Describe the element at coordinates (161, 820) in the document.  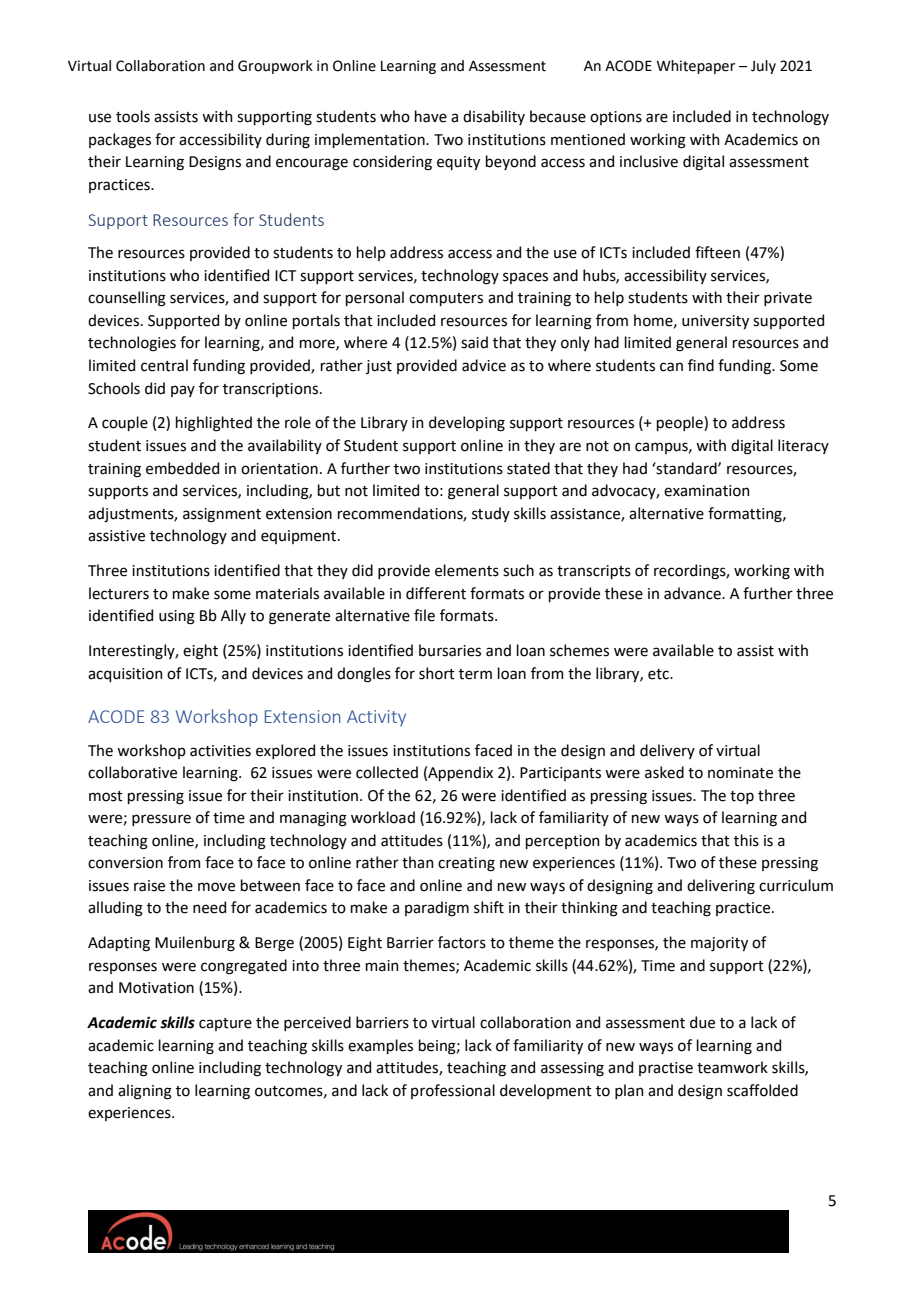
I see `pressure` at that location.
